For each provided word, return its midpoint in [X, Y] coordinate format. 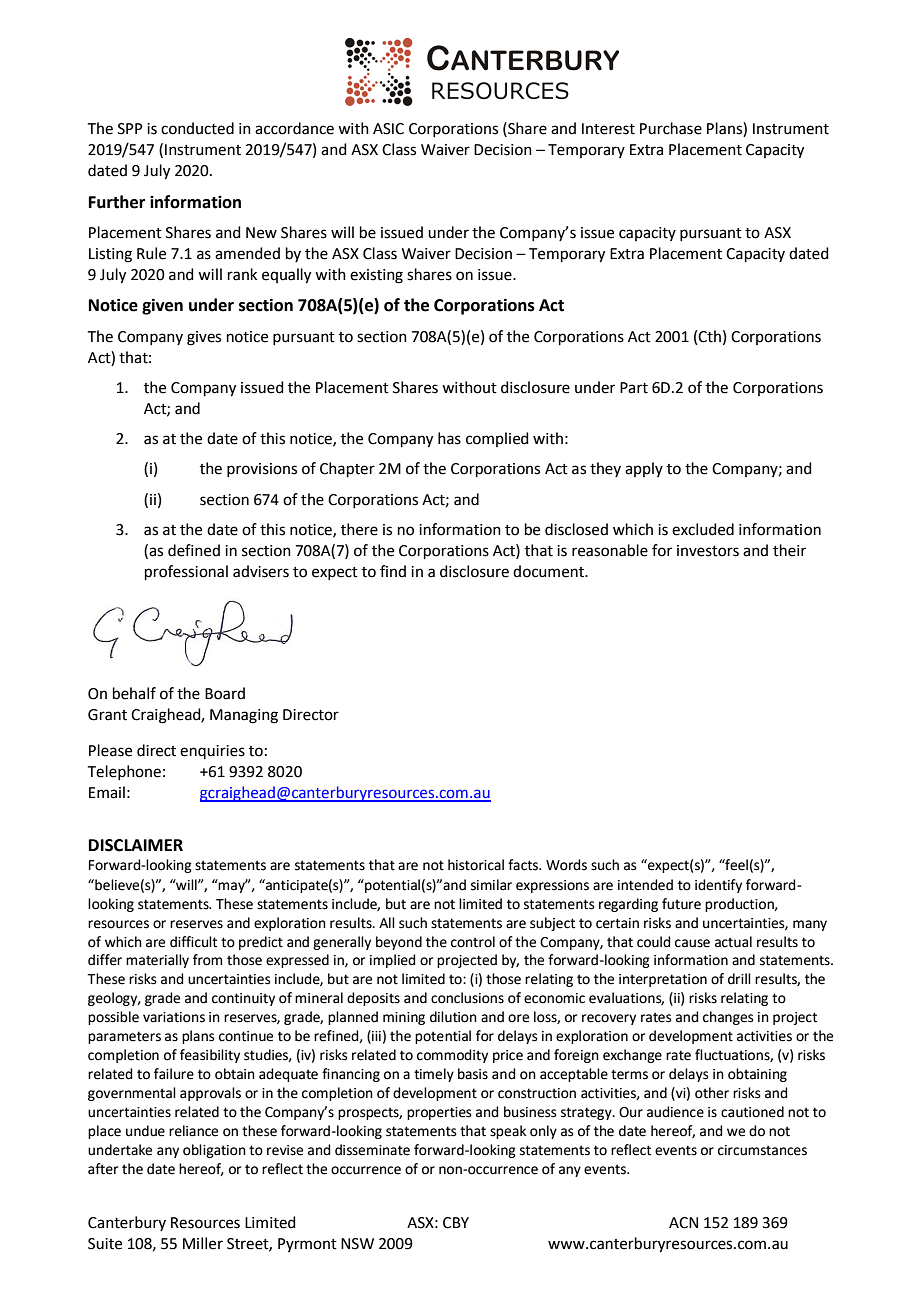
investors [708, 551]
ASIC [388, 129]
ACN [683, 1223]
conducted [197, 128]
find [393, 571]
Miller [203, 1243]
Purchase [671, 128]
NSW [357, 1244]
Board [225, 693]
